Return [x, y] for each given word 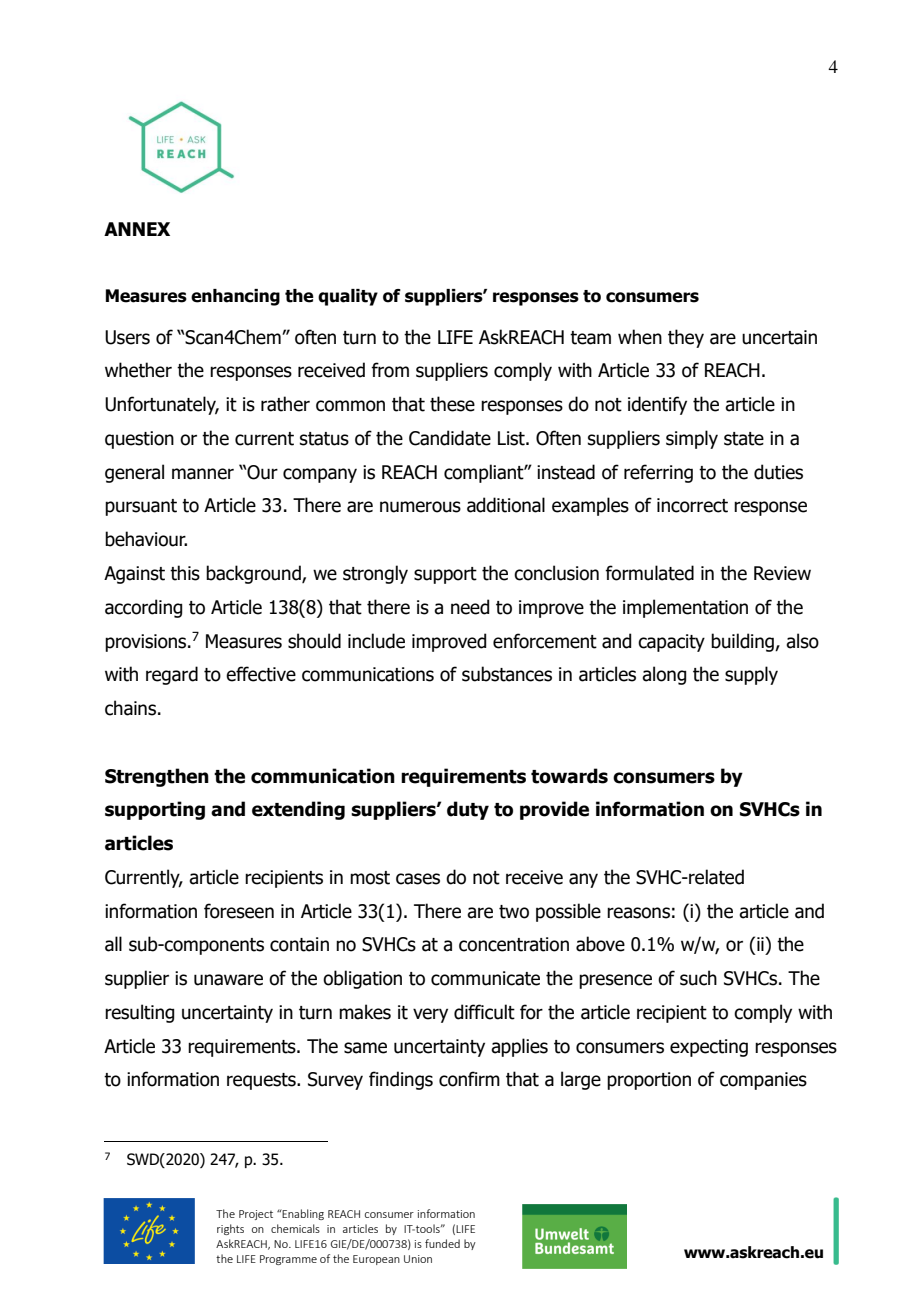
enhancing [235, 297]
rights [230, 1229]
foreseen [239, 911]
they [686, 338]
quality [348, 297]
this [185, 573]
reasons [638, 913]
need [470, 607]
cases [418, 879]
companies [763, 1081]
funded [442, 1243]
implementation [685, 608]
